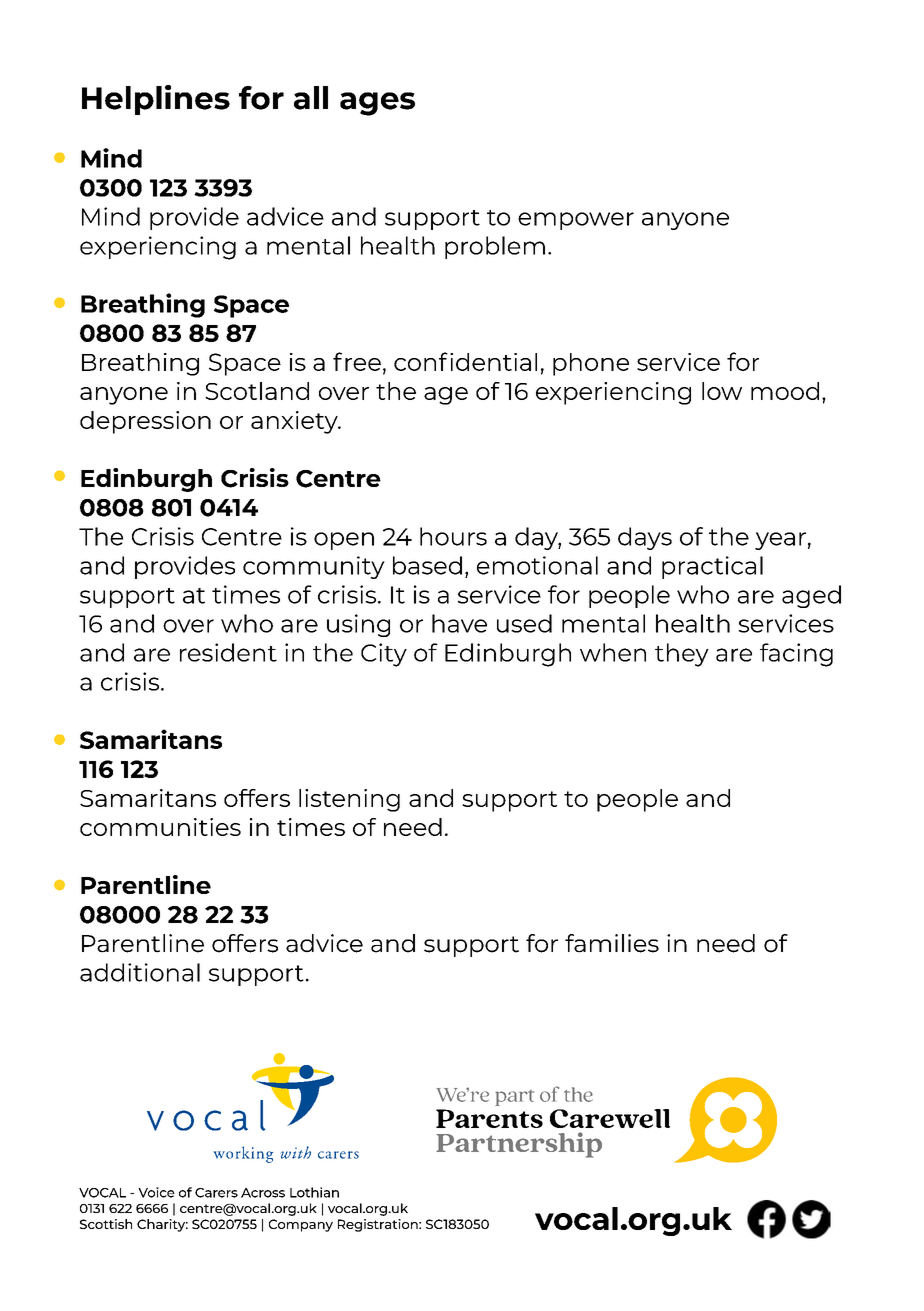 This screenshot has height=1311, width=924. I want to click on they, so click(682, 655).
